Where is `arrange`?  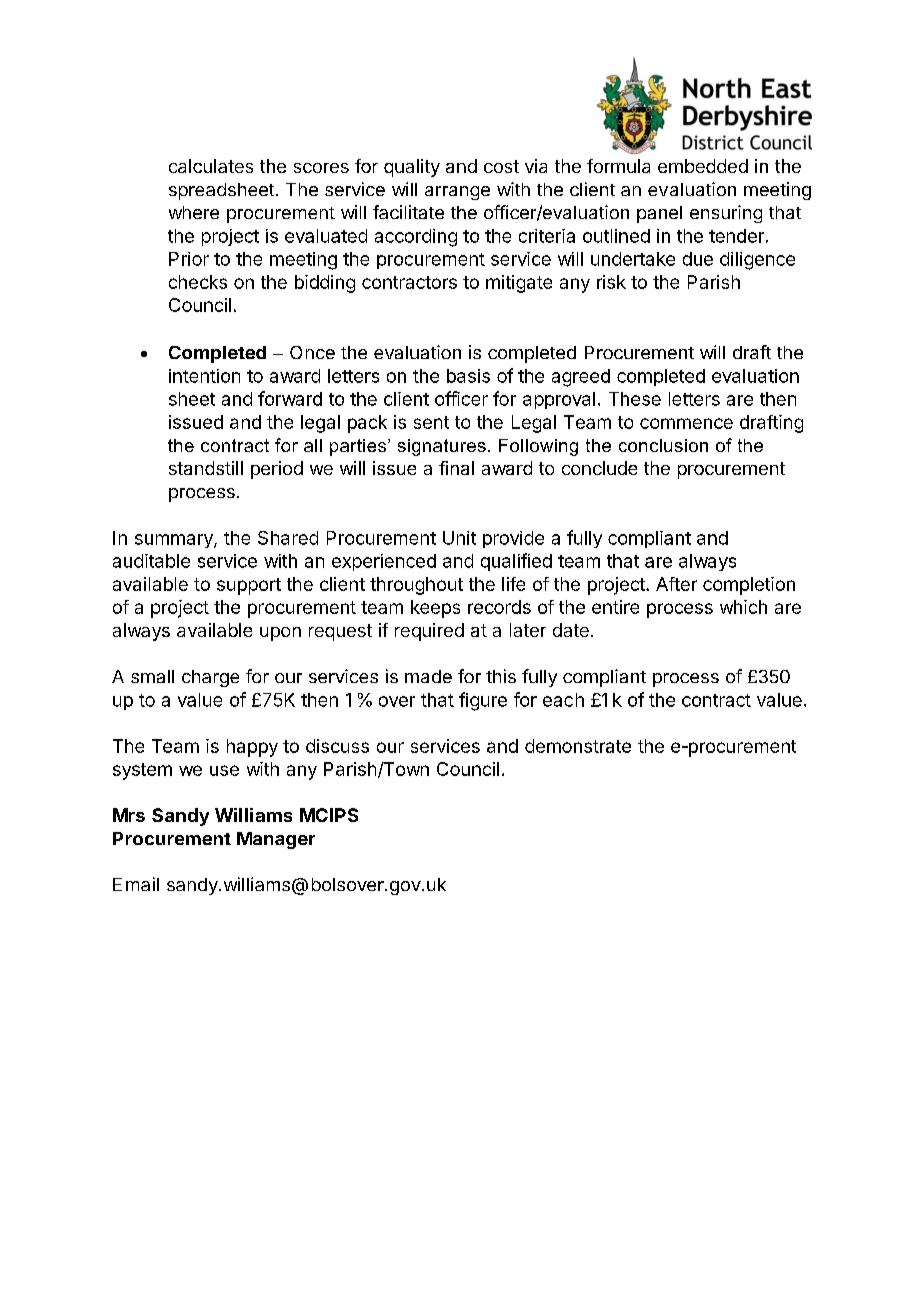
arrange is located at coordinates (457, 193).
